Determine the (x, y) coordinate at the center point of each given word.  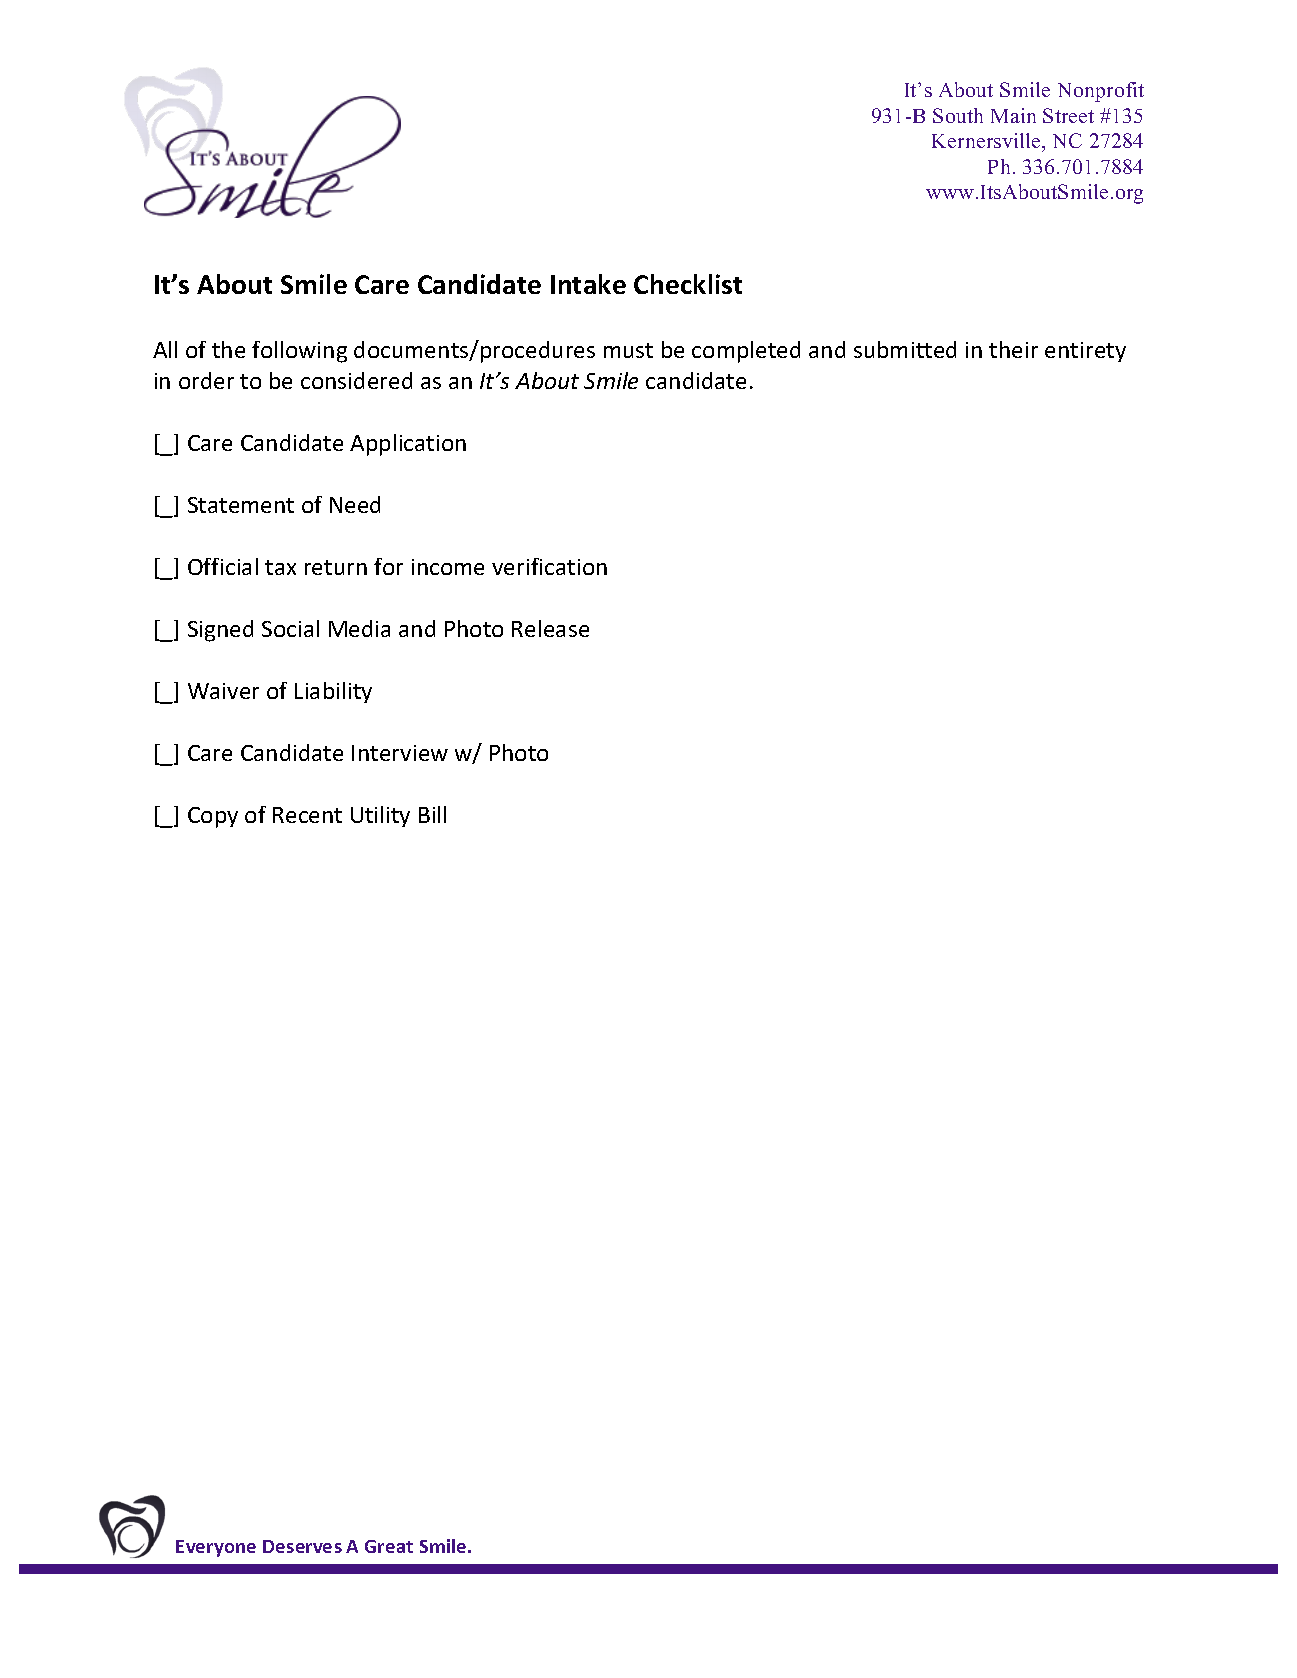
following (299, 352)
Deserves (302, 1546)
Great (389, 1546)
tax (280, 567)
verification (549, 566)
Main (1013, 115)
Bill (432, 814)
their (1013, 349)
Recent (307, 815)
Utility (380, 816)
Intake (588, 284)
